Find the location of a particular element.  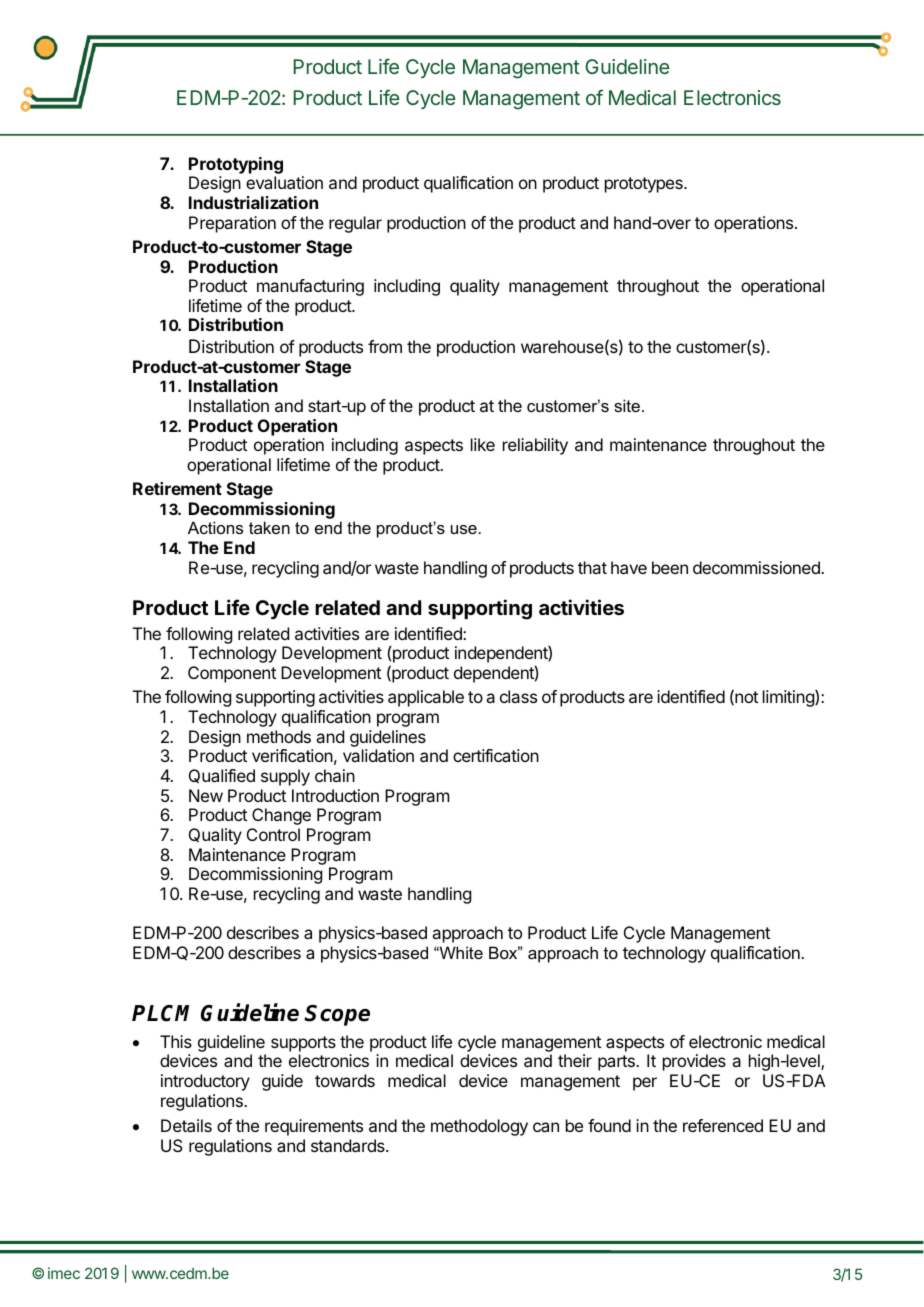

limiting is located at coordinates (789, 698).
